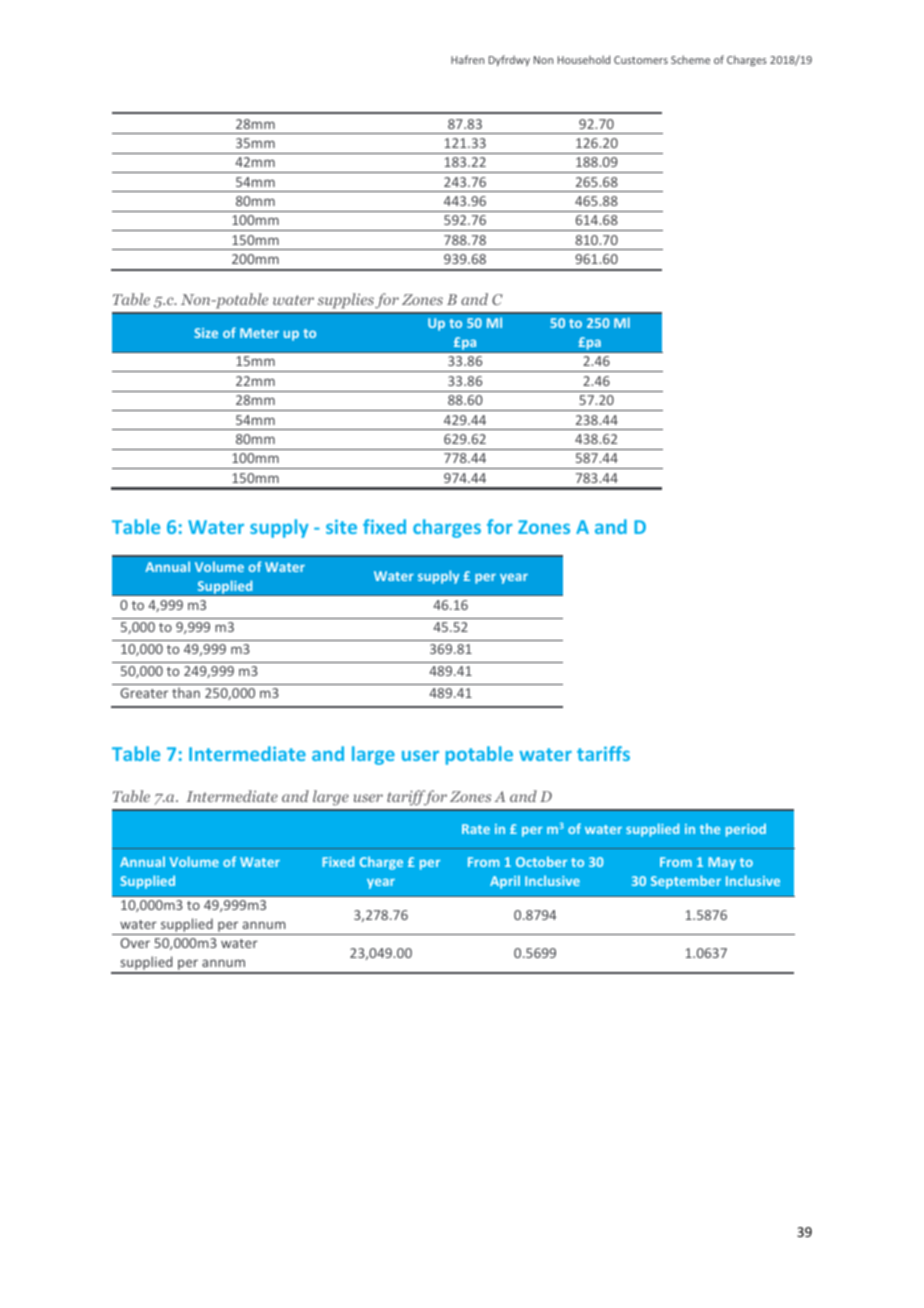 The height and width of the page is (1308, 924). I want to click on Over, so click(135, 943).
